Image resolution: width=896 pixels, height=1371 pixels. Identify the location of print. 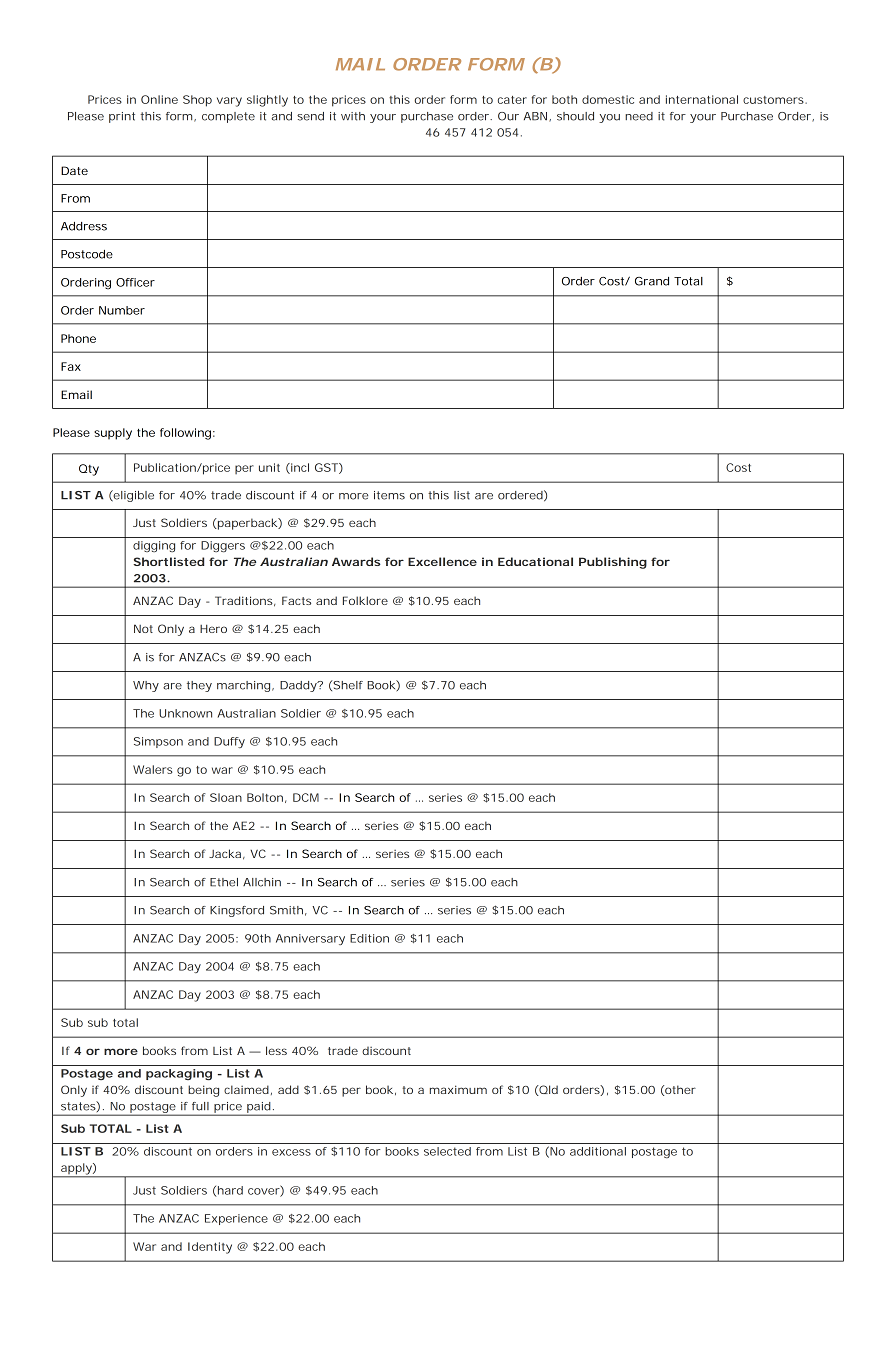
(122, 117).
